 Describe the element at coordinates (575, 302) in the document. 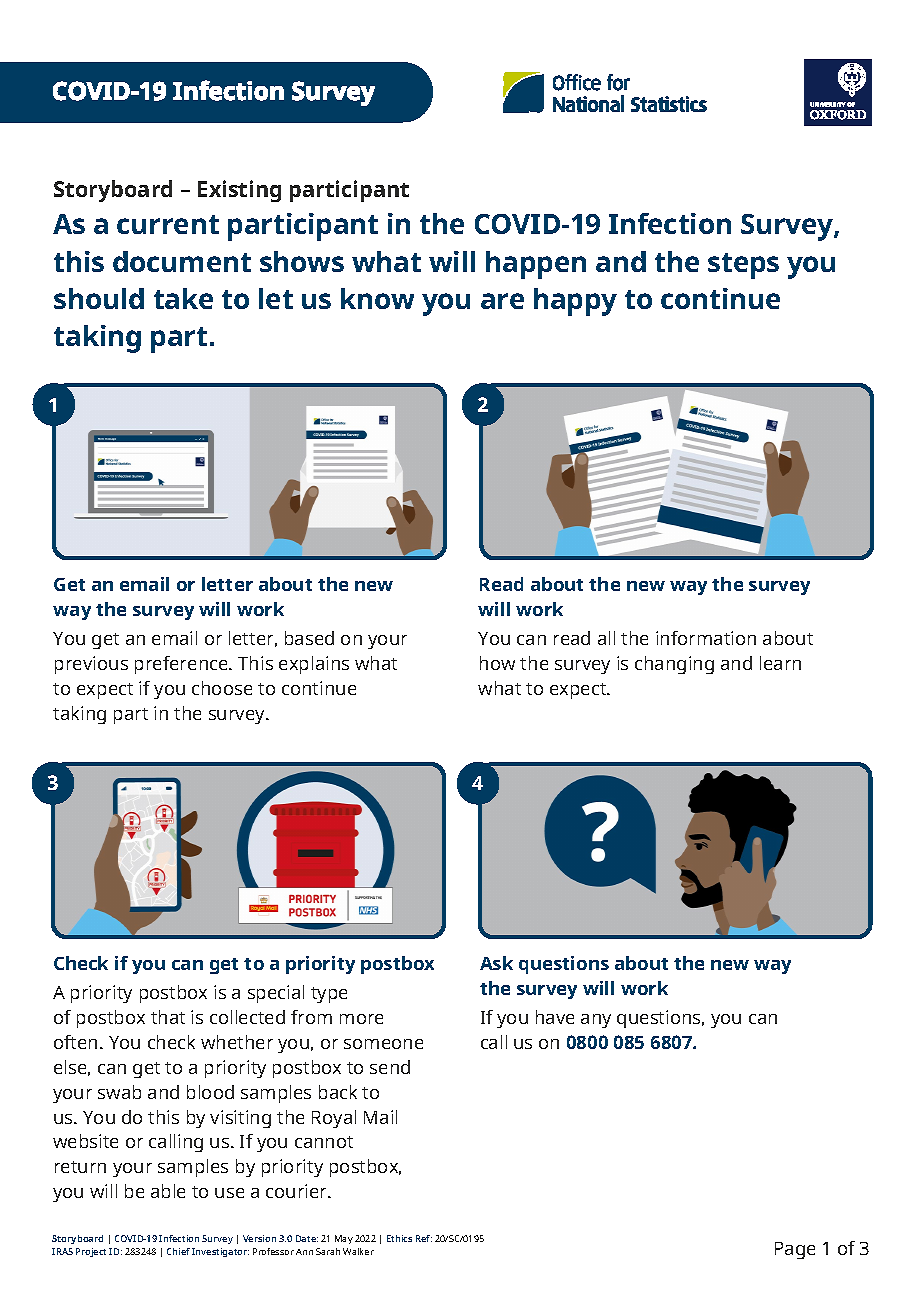

I see `happy` at that location.
